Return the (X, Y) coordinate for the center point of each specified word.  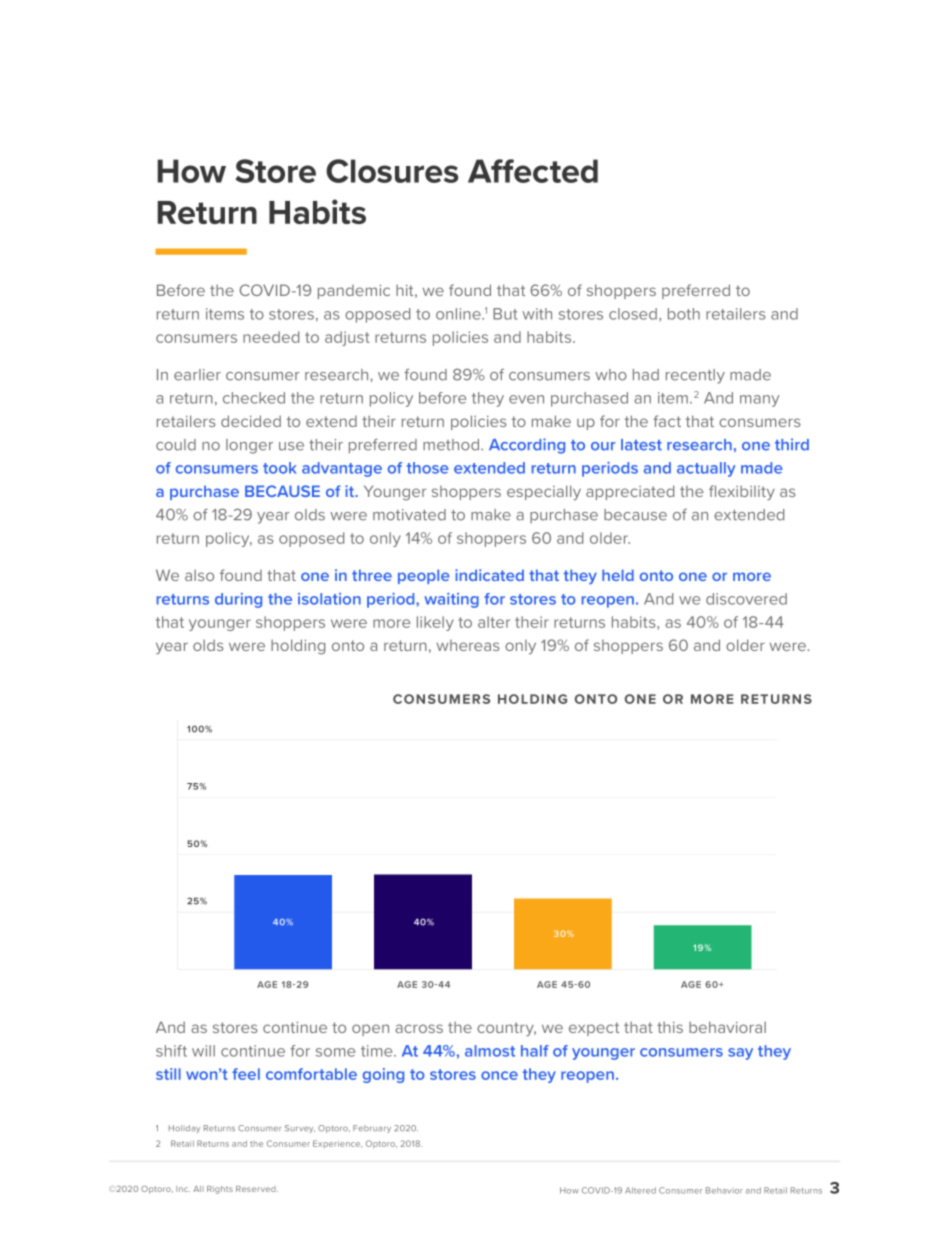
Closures (392, 171)
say (740, 1054)
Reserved (257, 1189)
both (684, 314)
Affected (533, 171)
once (499, 1075)
